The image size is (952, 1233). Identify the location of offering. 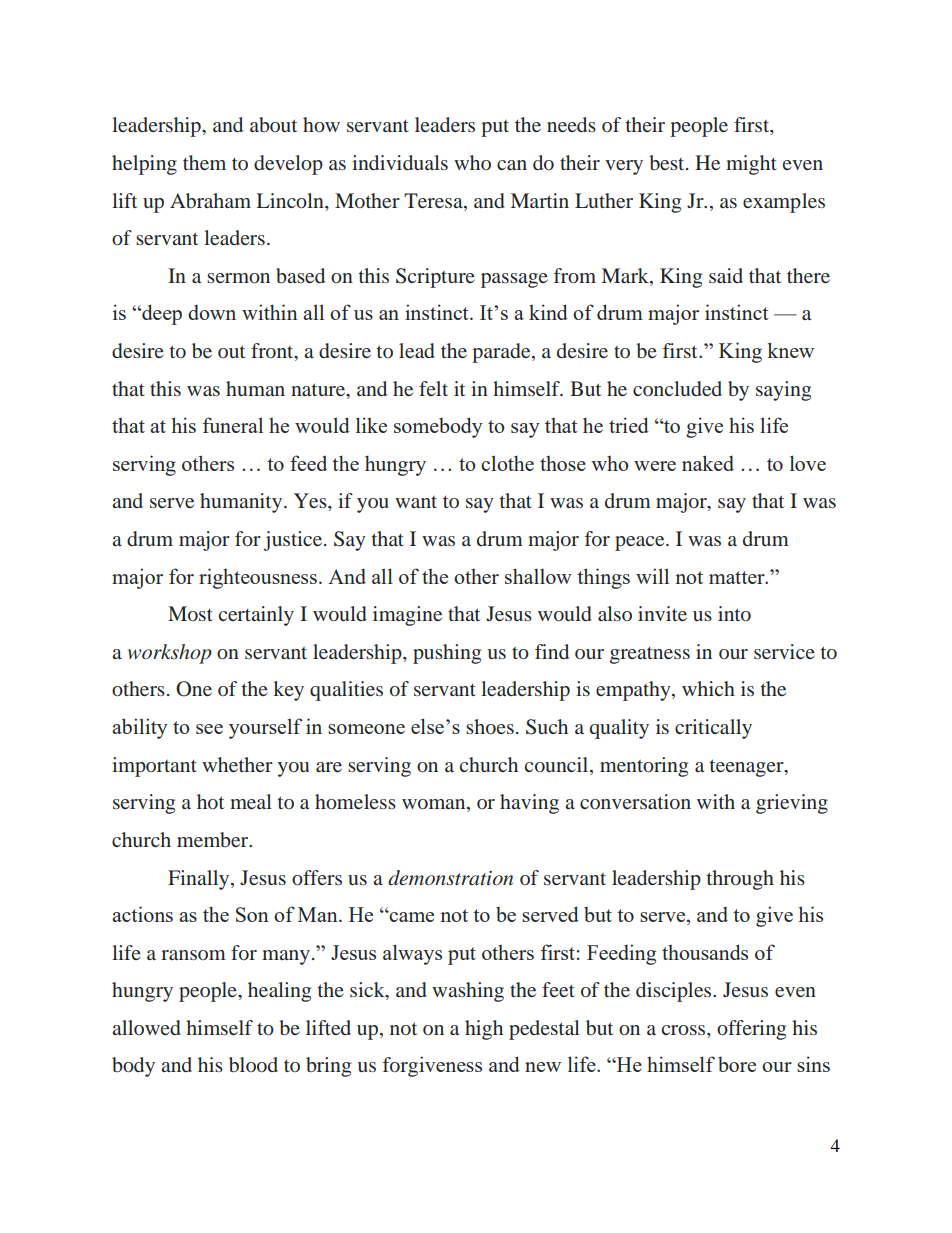
(751, 1030).
